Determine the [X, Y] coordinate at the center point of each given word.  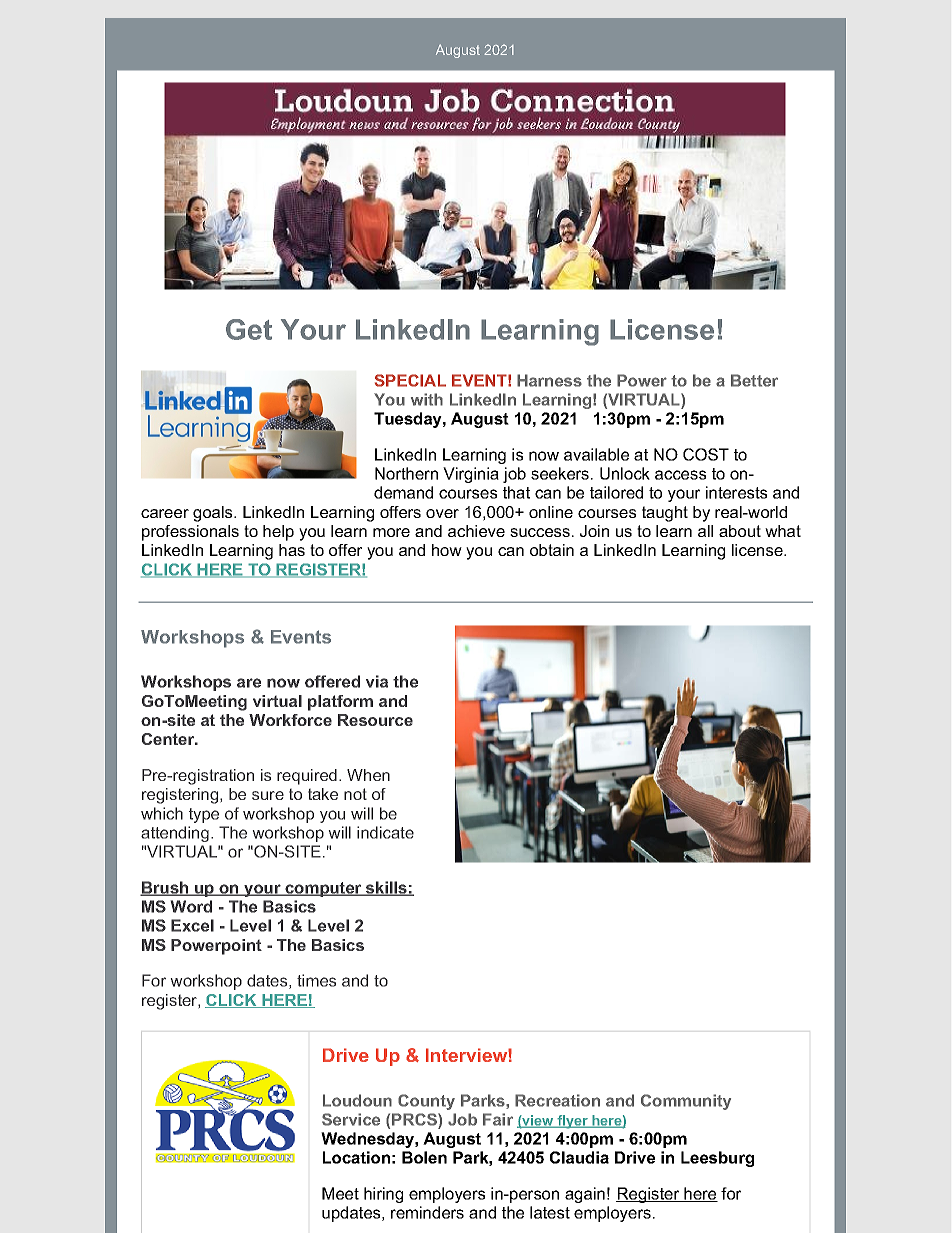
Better [754, 380]
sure [268, 795]
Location [356, 1157]
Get [249, 329]
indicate [385, 832]
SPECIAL [410, 380]
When [368, 775]
